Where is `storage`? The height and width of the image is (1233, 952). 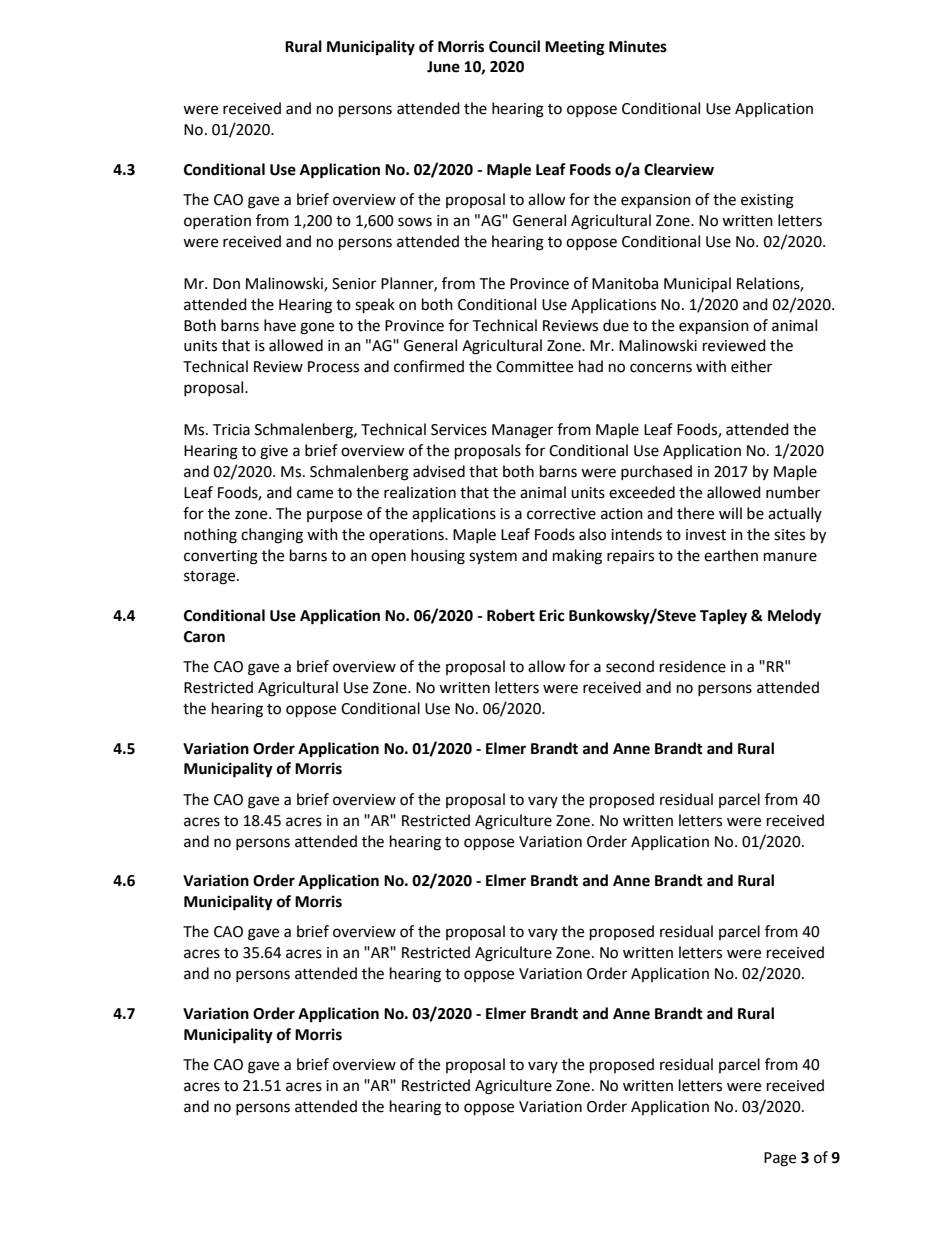
storage is located at coordinates (211, 578).
